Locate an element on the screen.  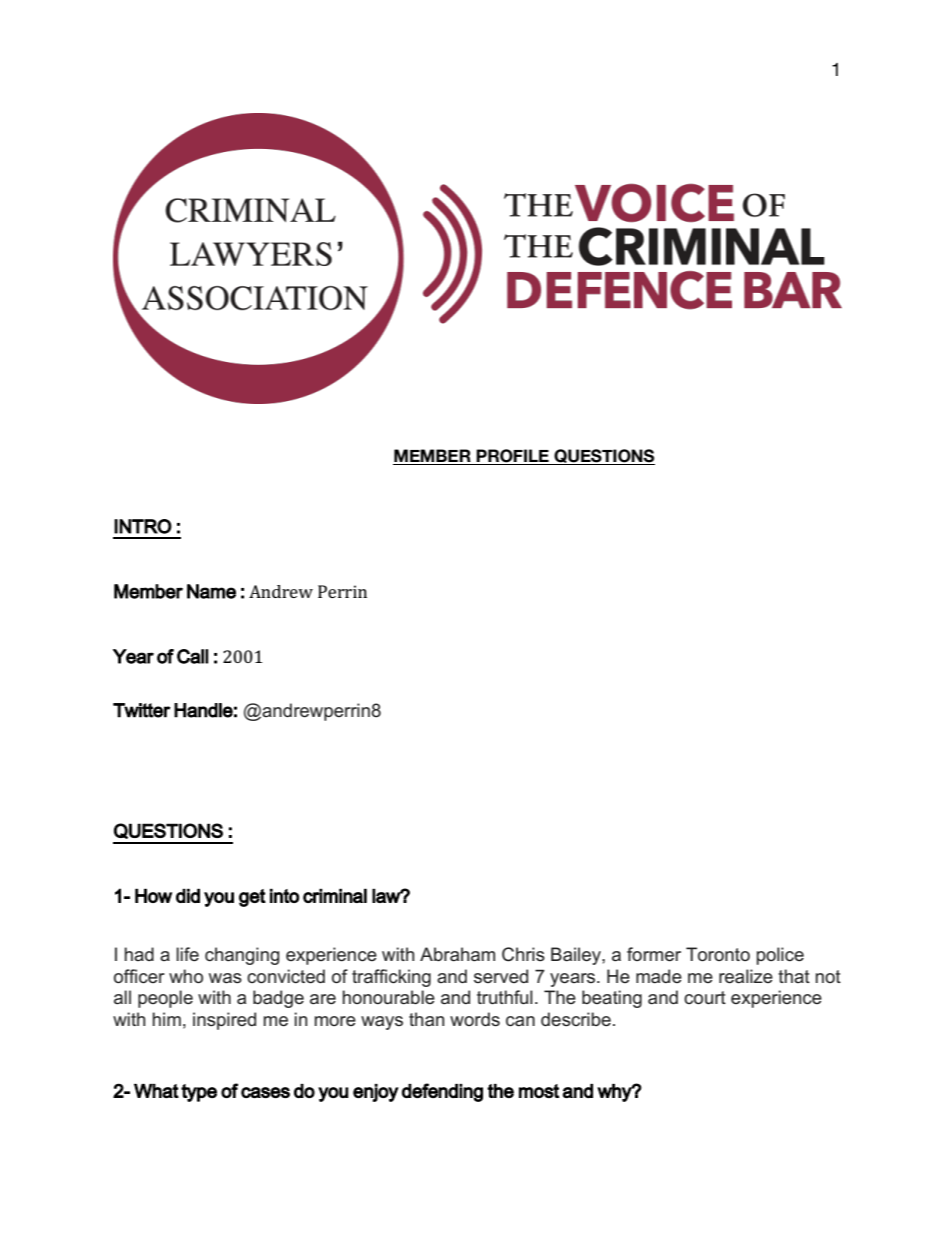
INTRO is located at coordinates (143, 526).
